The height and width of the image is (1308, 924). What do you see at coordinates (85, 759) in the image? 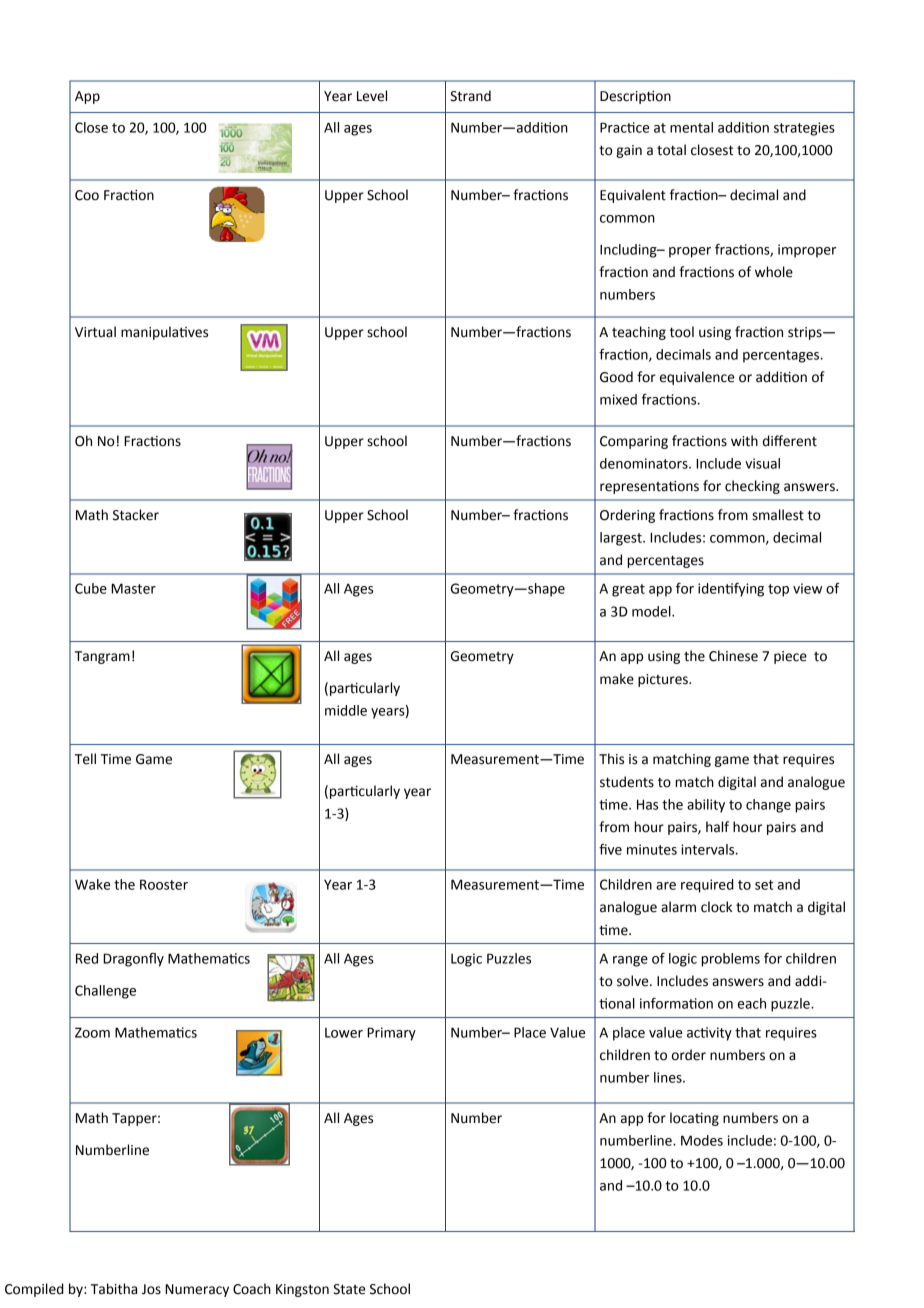
I see `Tell` at bounding box center [85, 759].
